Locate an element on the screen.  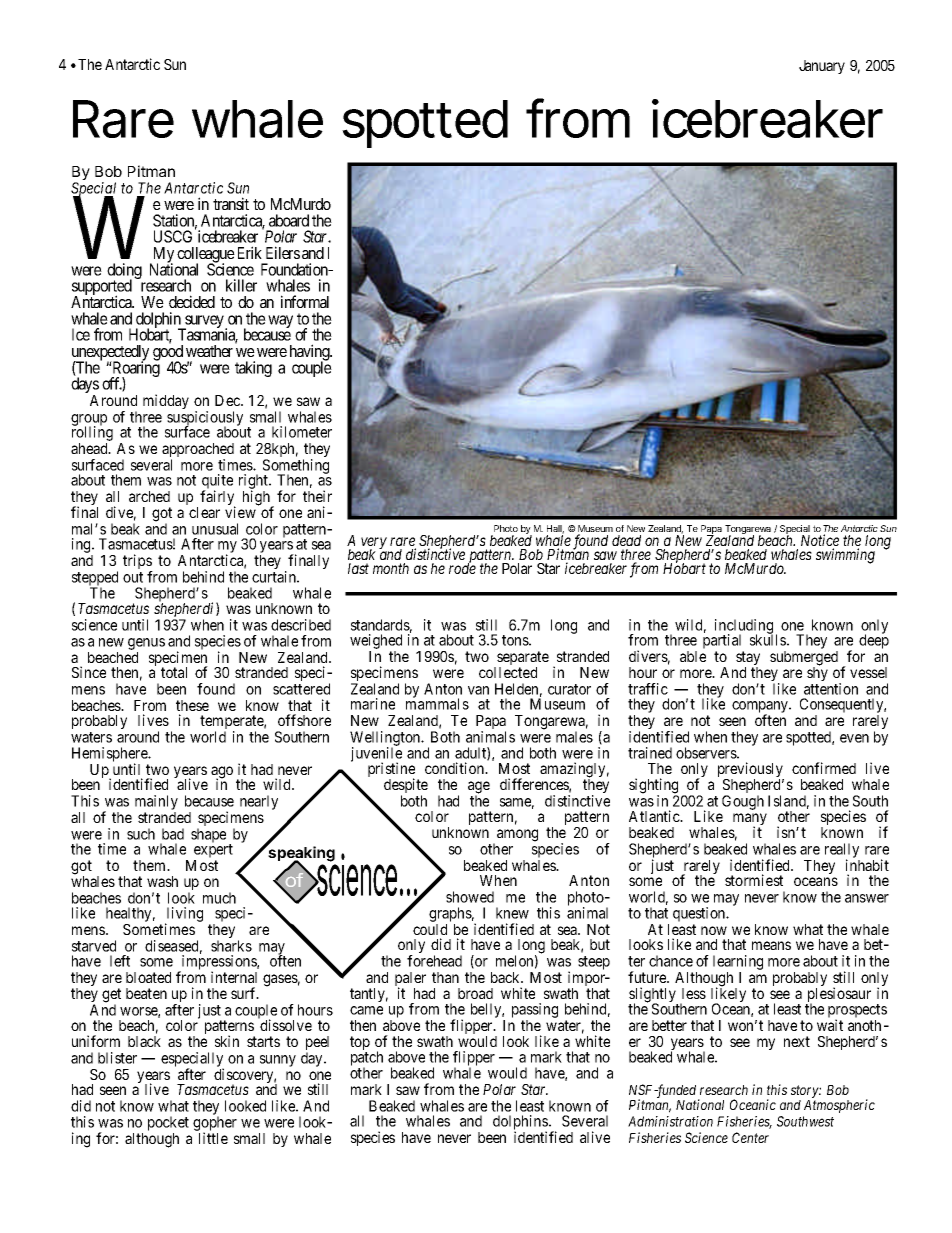
Notice is located at coordinates (820, 541).
